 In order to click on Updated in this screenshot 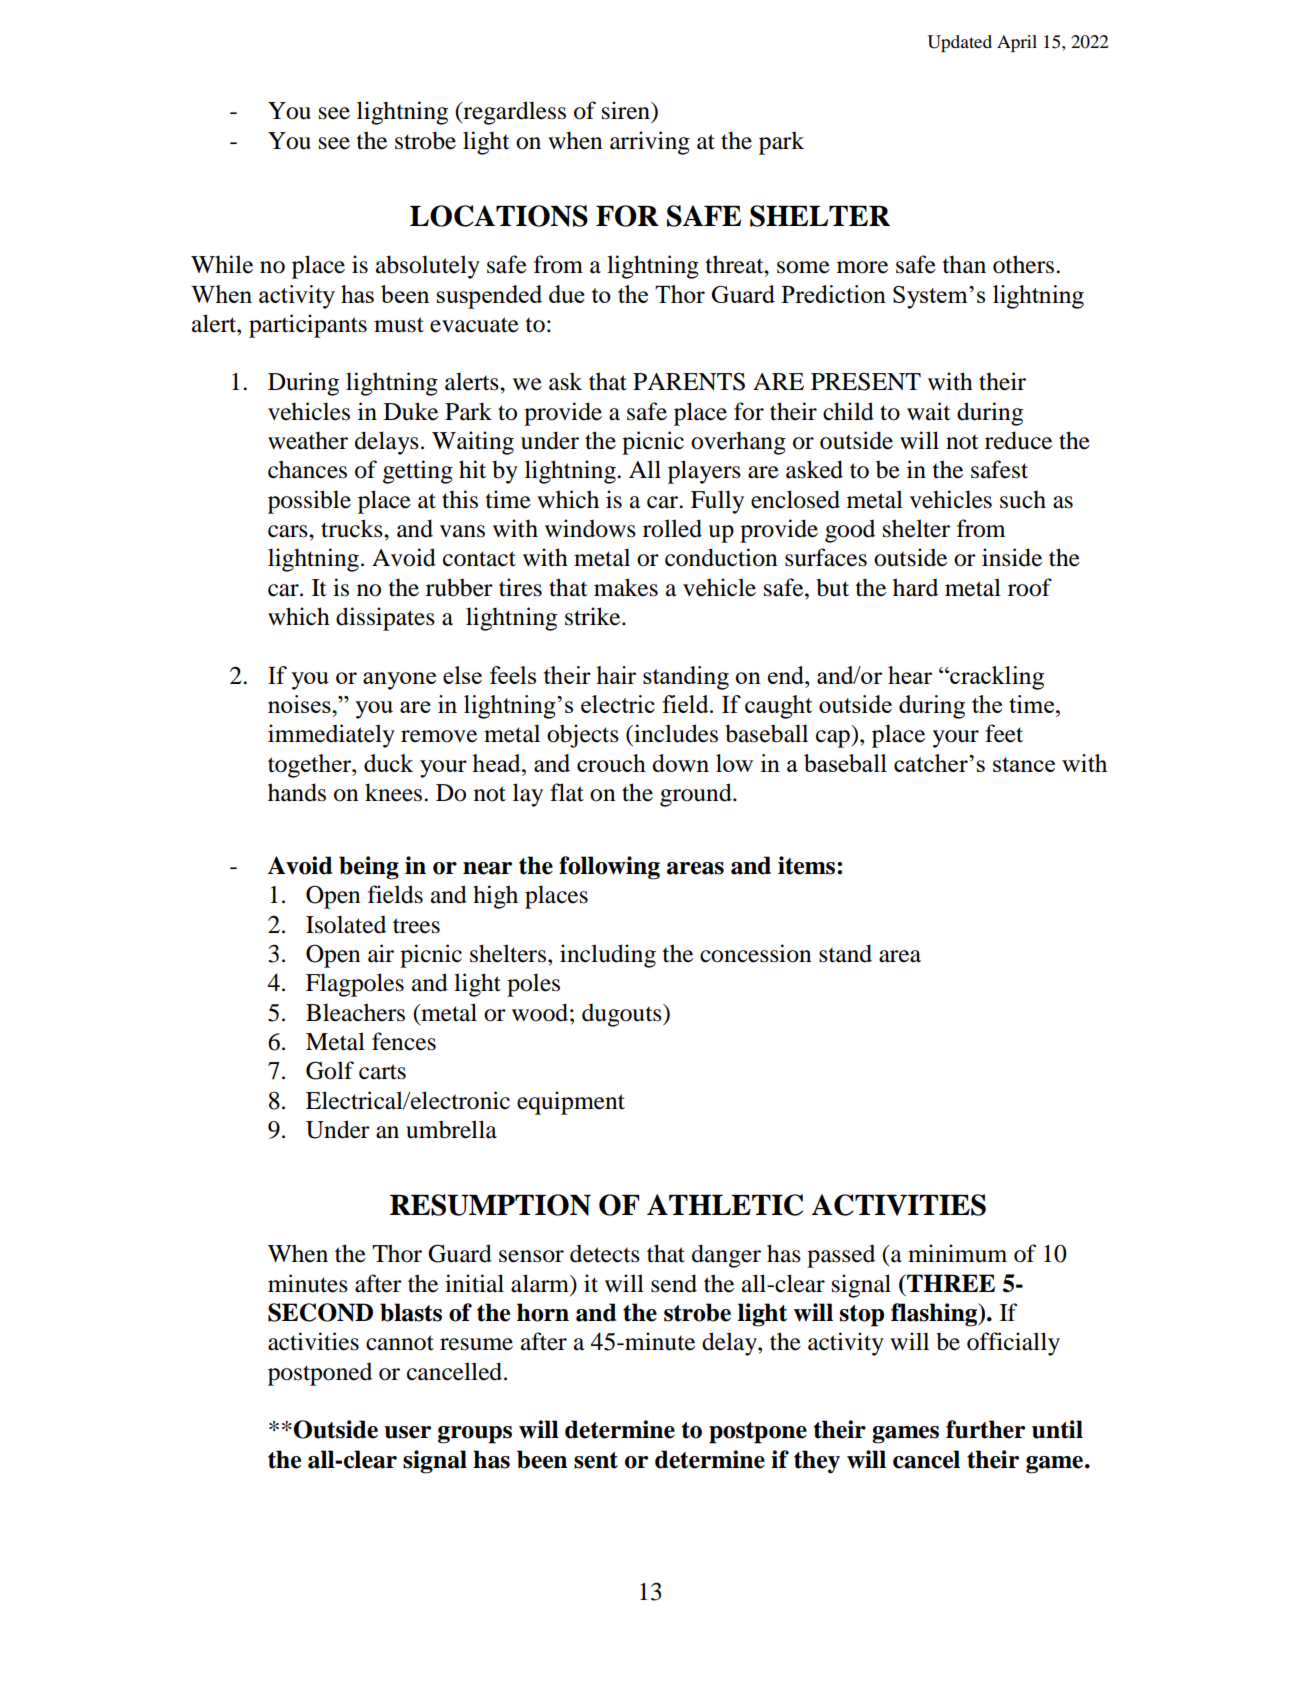, I will do `click(960, 43)`.
